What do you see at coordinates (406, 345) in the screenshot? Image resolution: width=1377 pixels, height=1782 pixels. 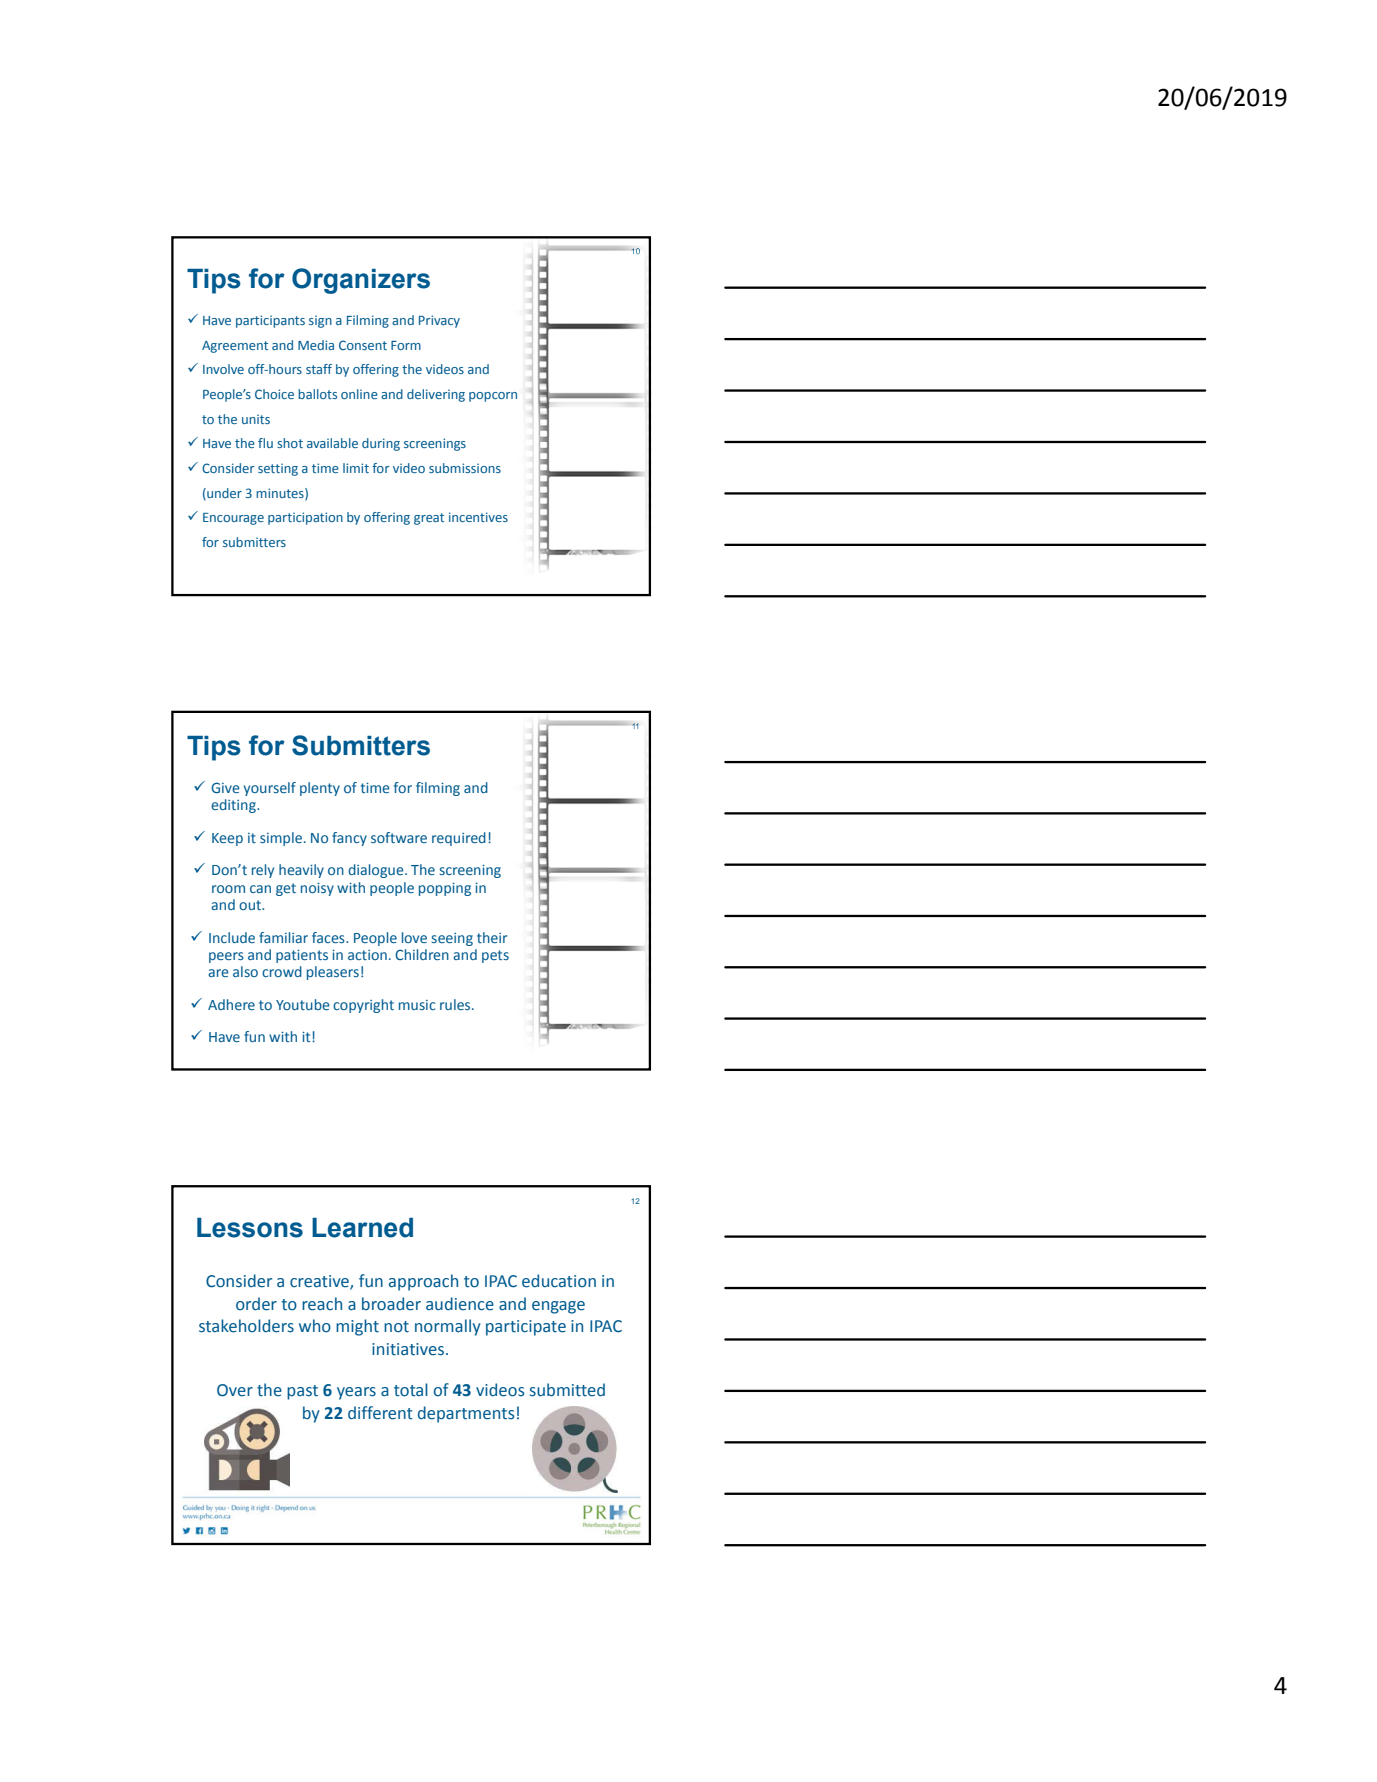 I see `Form` at bounding box center [406, 345].
